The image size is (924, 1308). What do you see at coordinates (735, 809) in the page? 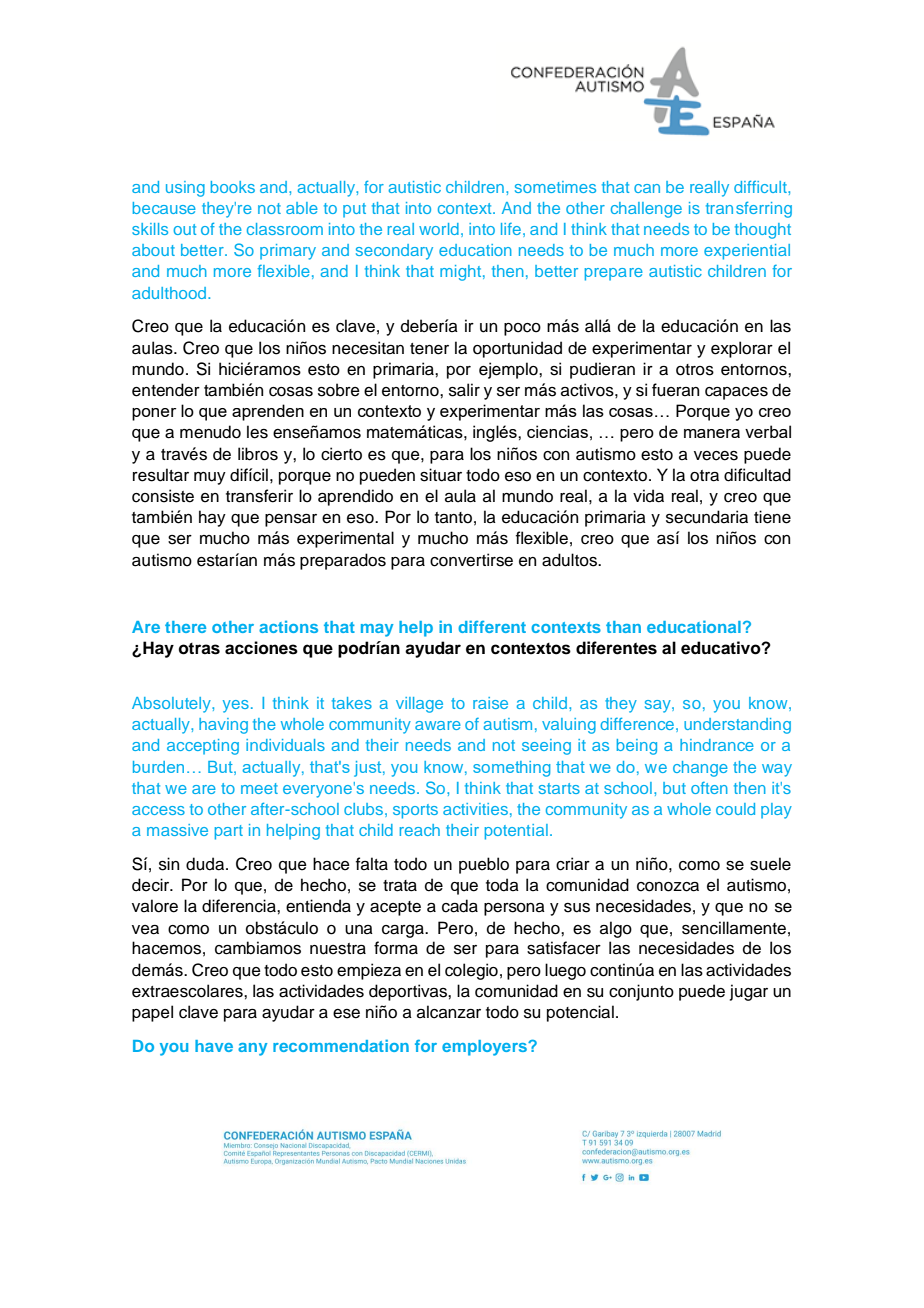
I see `could` at bounding box center [735, 809].
